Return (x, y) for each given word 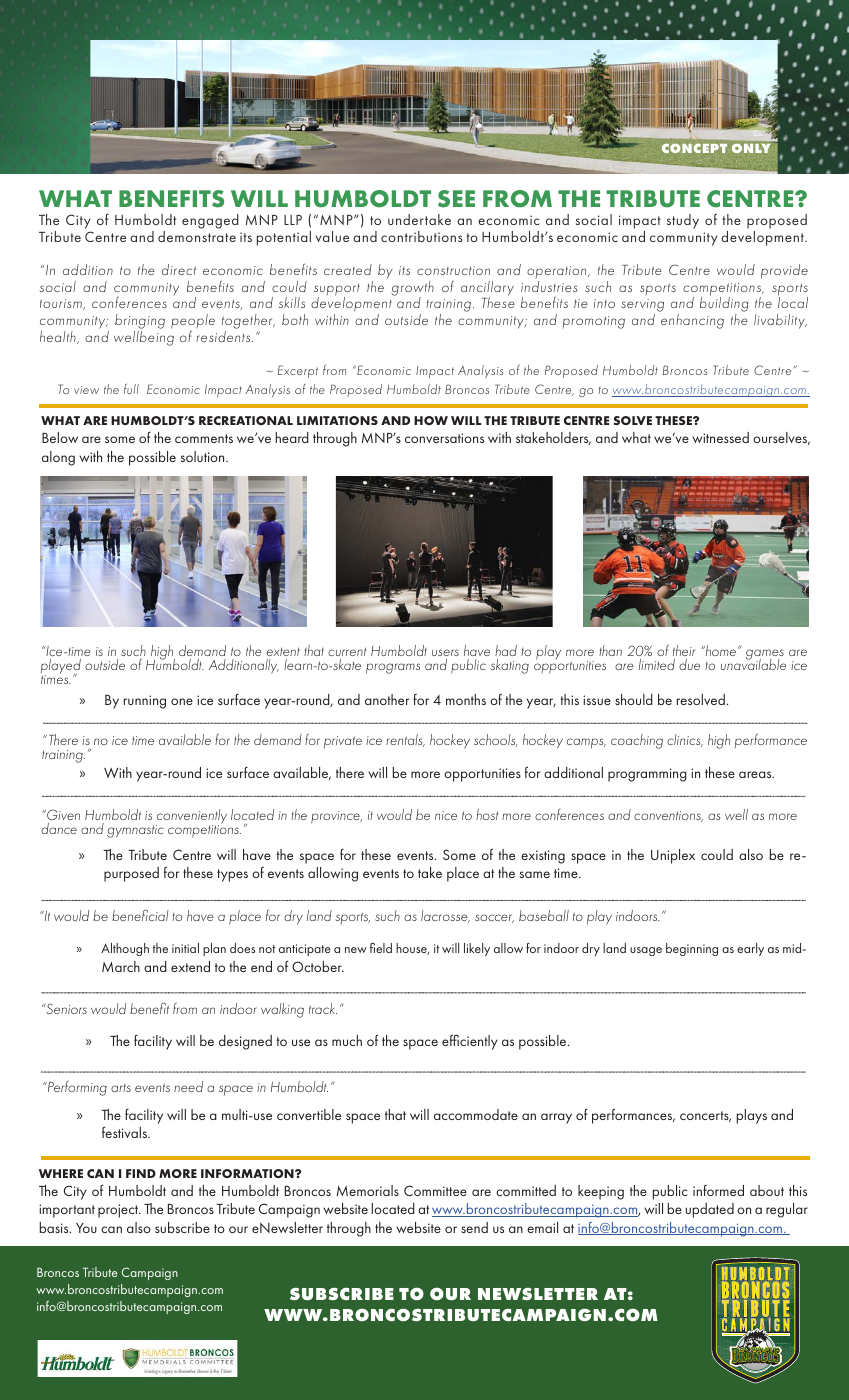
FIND (141, 1173)
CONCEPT (694, 148)
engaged (210, 221)
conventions (668, 816)
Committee (435, 1190)
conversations (444, 438)
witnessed (720, 437)
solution (204, 456)
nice (446, 815)
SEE (456, 199)
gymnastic (135, 831)
